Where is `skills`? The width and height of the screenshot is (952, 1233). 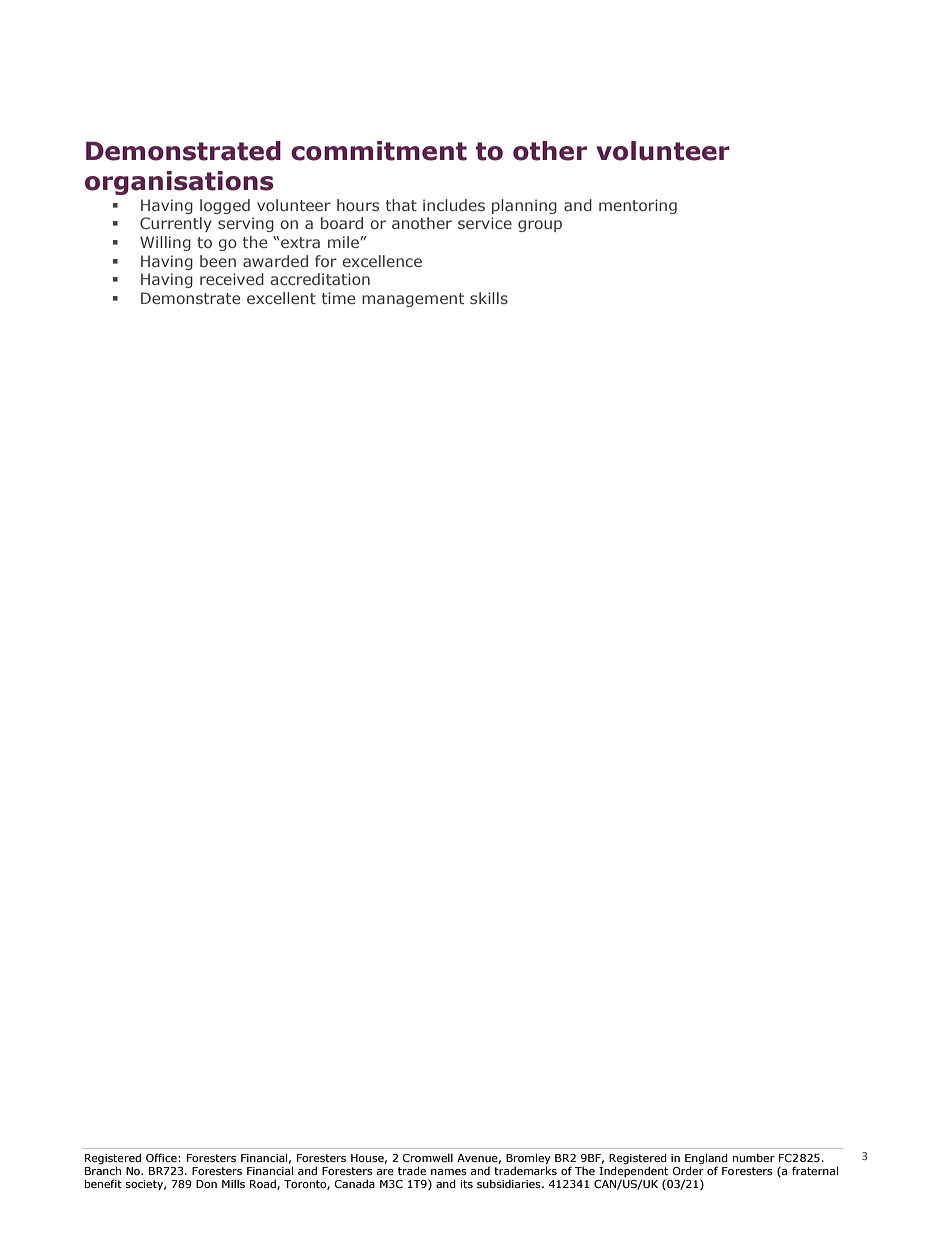 skills is located at coordinates (489, 298).
